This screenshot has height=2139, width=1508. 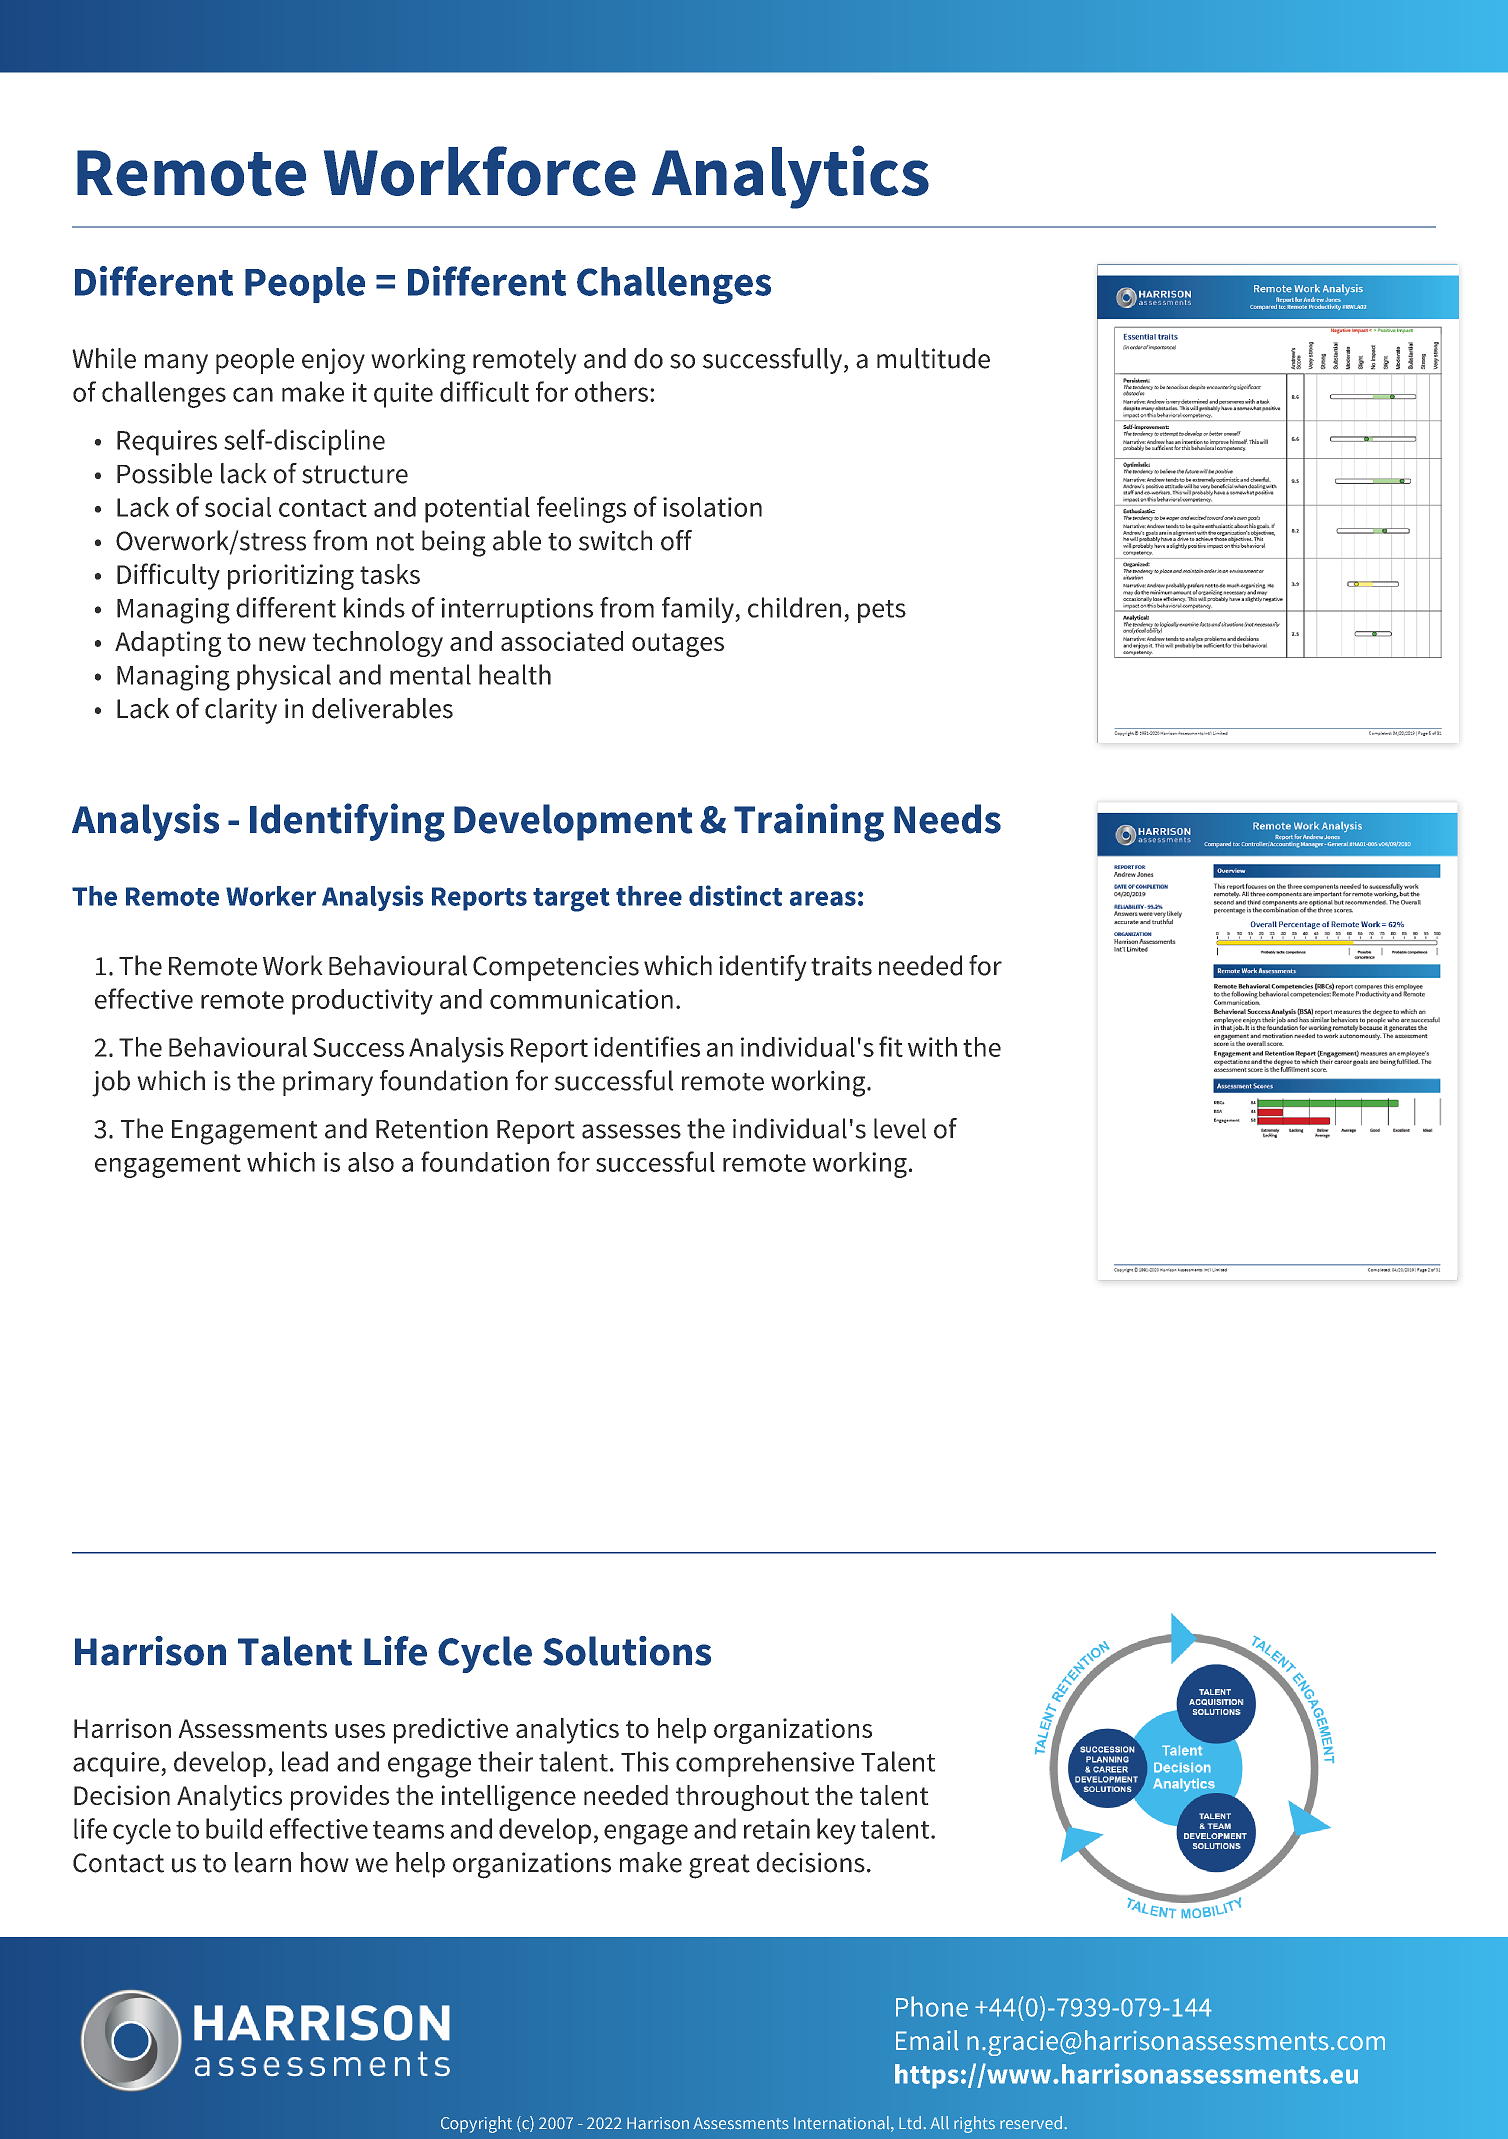 I want to click on productivity, so click(x=362, y=1002).
